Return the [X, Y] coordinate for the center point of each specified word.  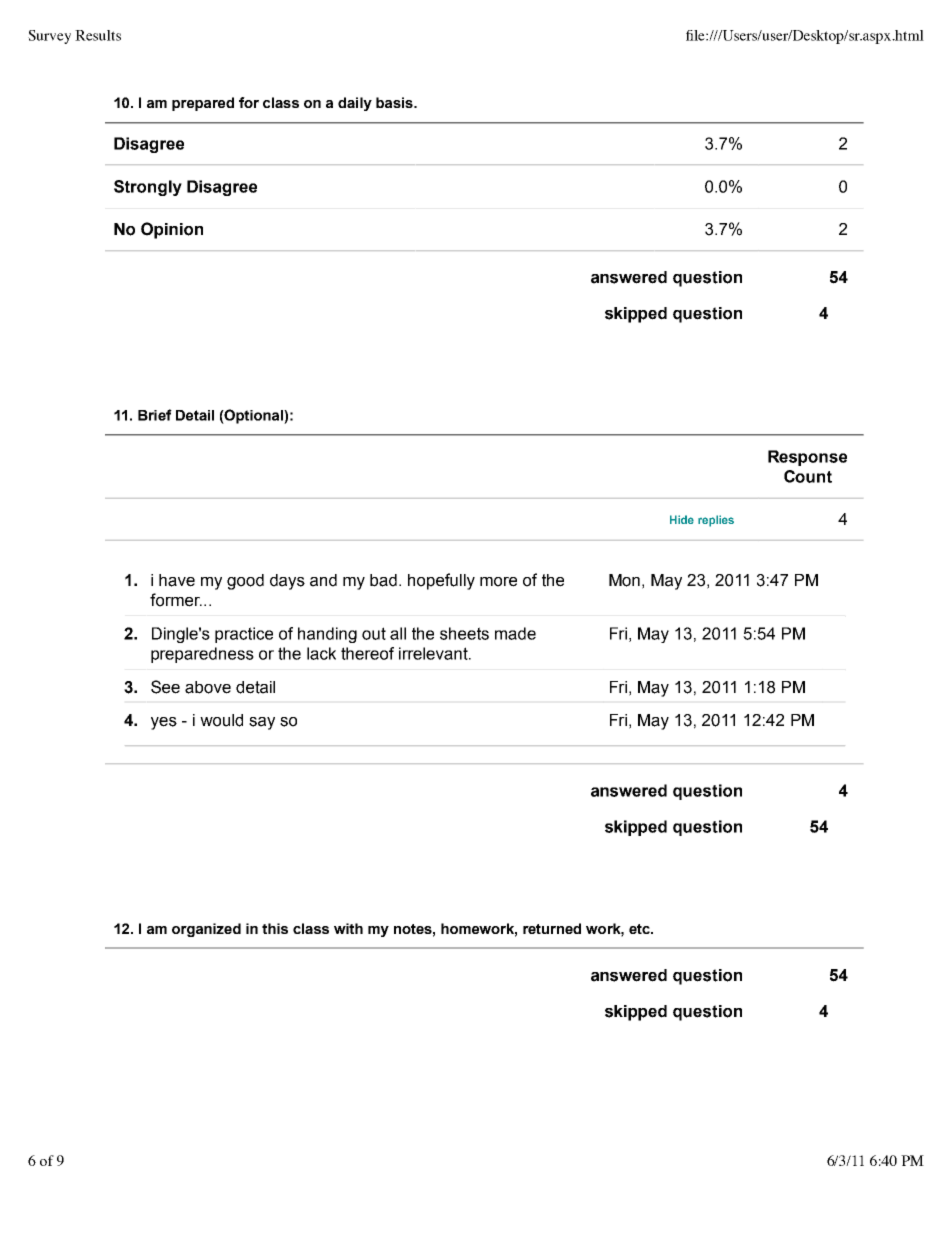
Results [98, 35]
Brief [155, 415]
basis [395, 102]
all [398, 633]
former [176, 600]
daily [355, 104]
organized [206, 930]
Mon [624, 580]
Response [807, 458]
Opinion [172, 230]
